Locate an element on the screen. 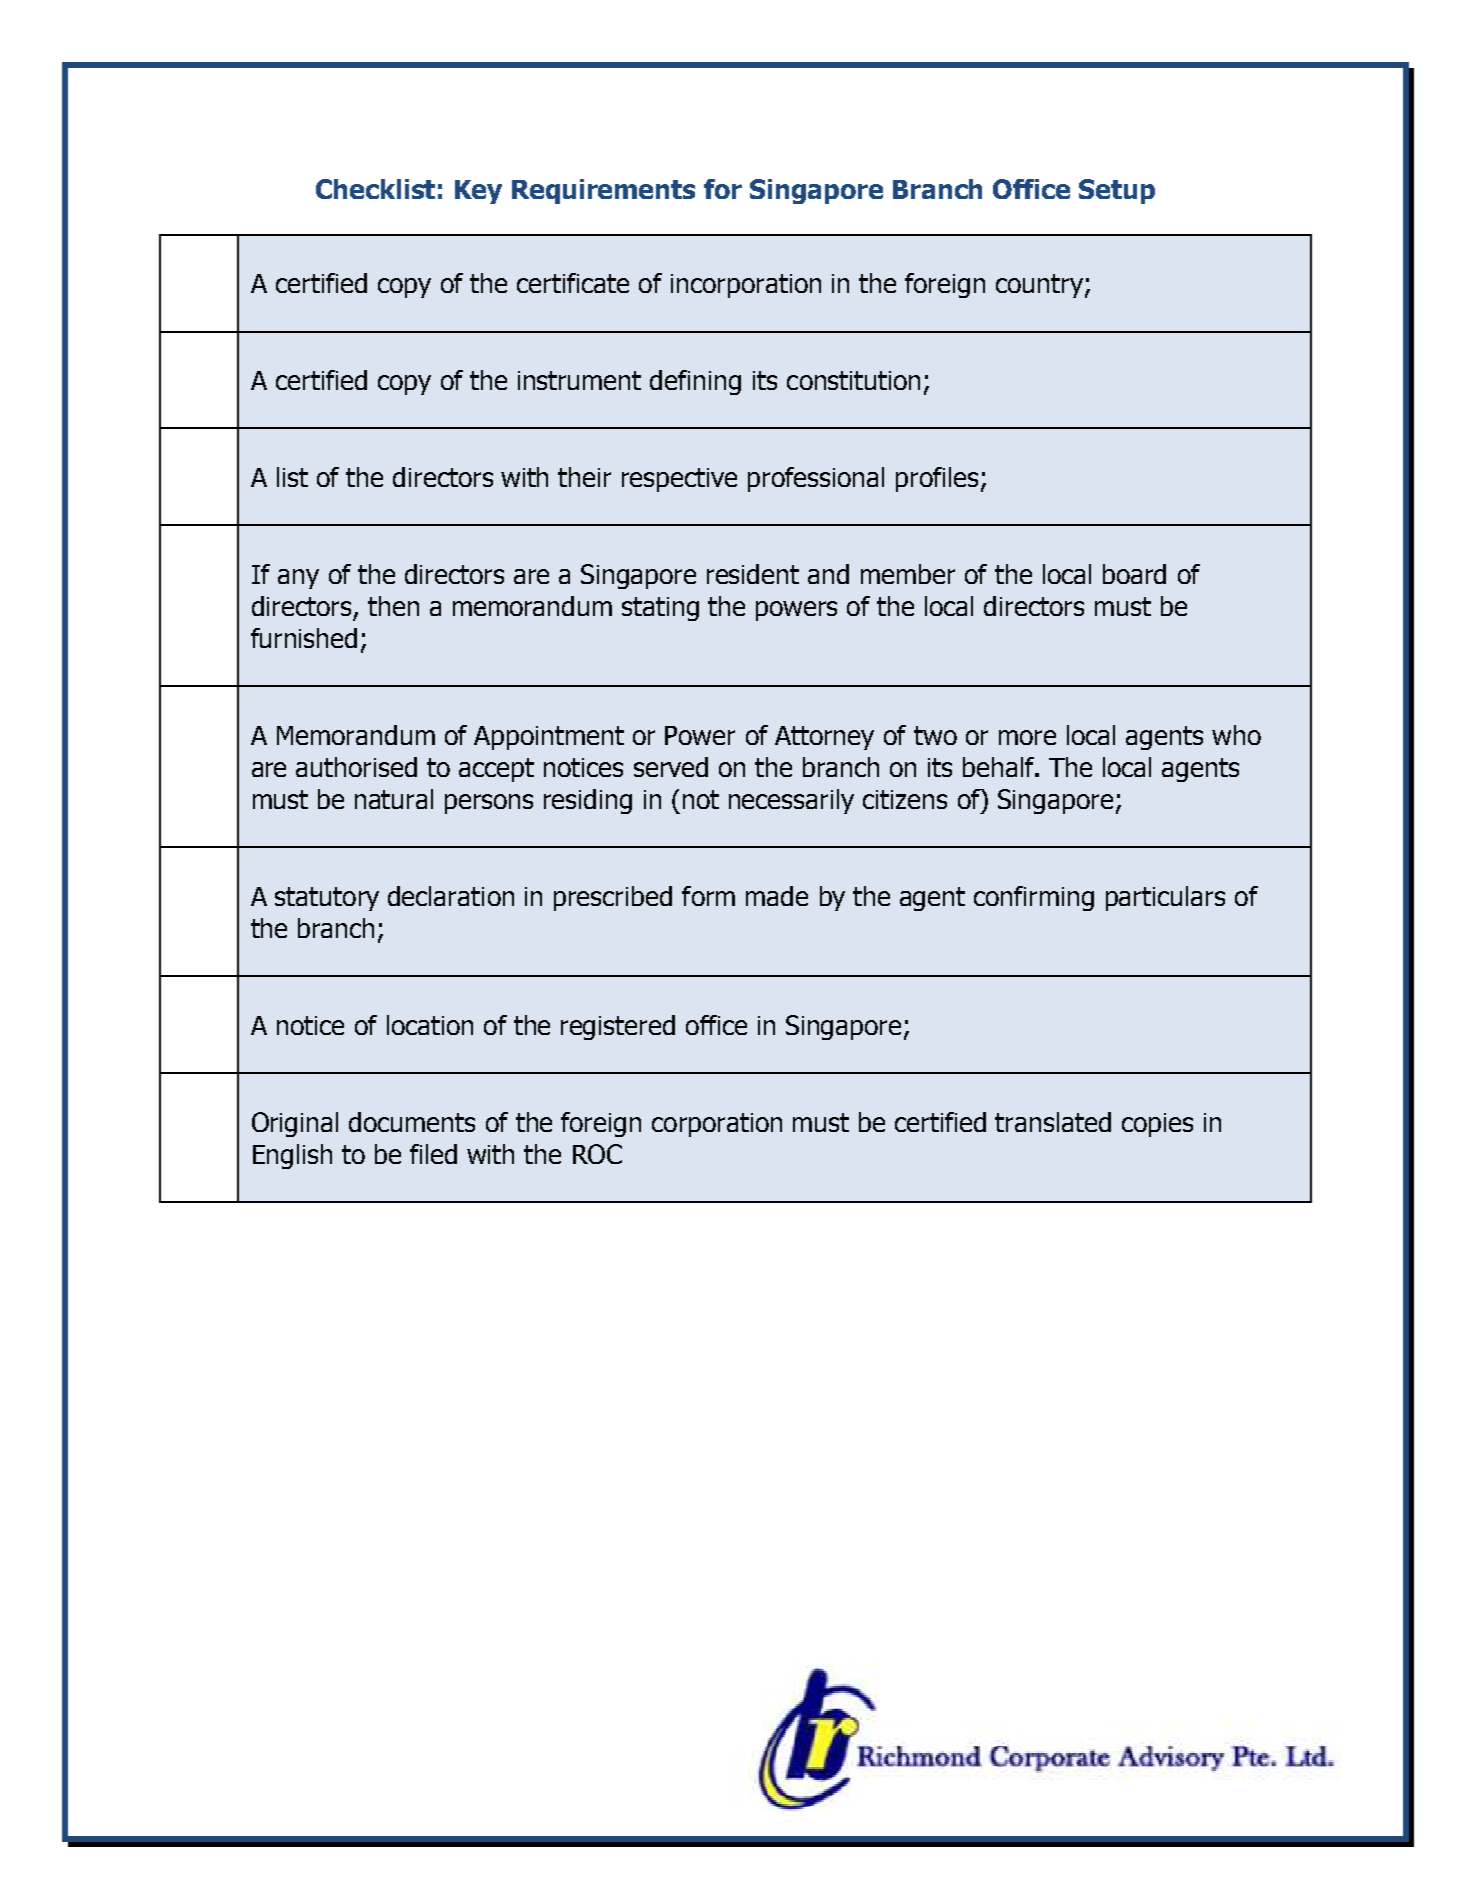 The height and width of the screenshot is (1904, 1471). Setup is located at coordinates (1117, 191).
